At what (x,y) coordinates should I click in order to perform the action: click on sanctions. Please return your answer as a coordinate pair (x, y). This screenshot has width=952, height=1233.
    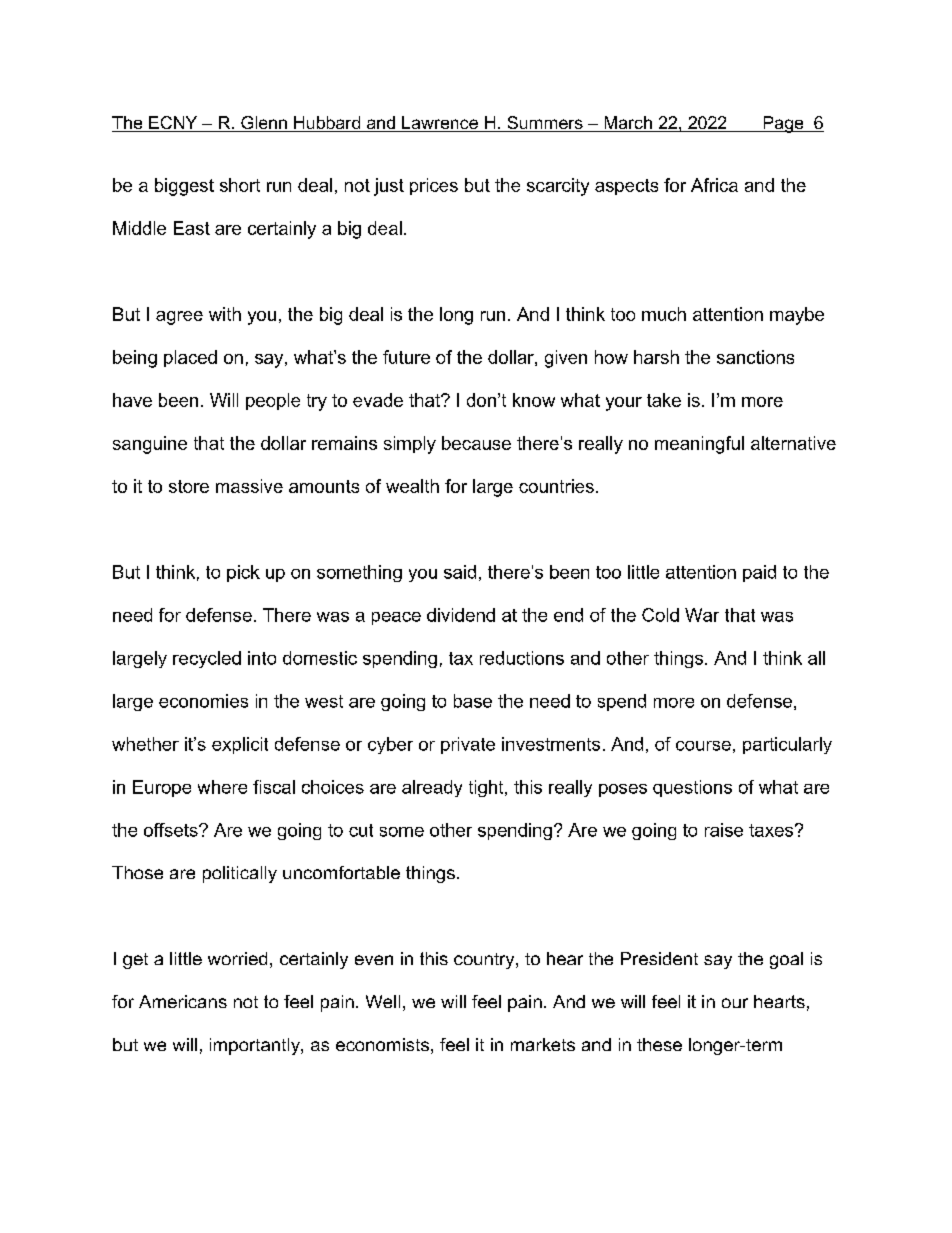
    Looking at the image, I should click on (755, 357).
